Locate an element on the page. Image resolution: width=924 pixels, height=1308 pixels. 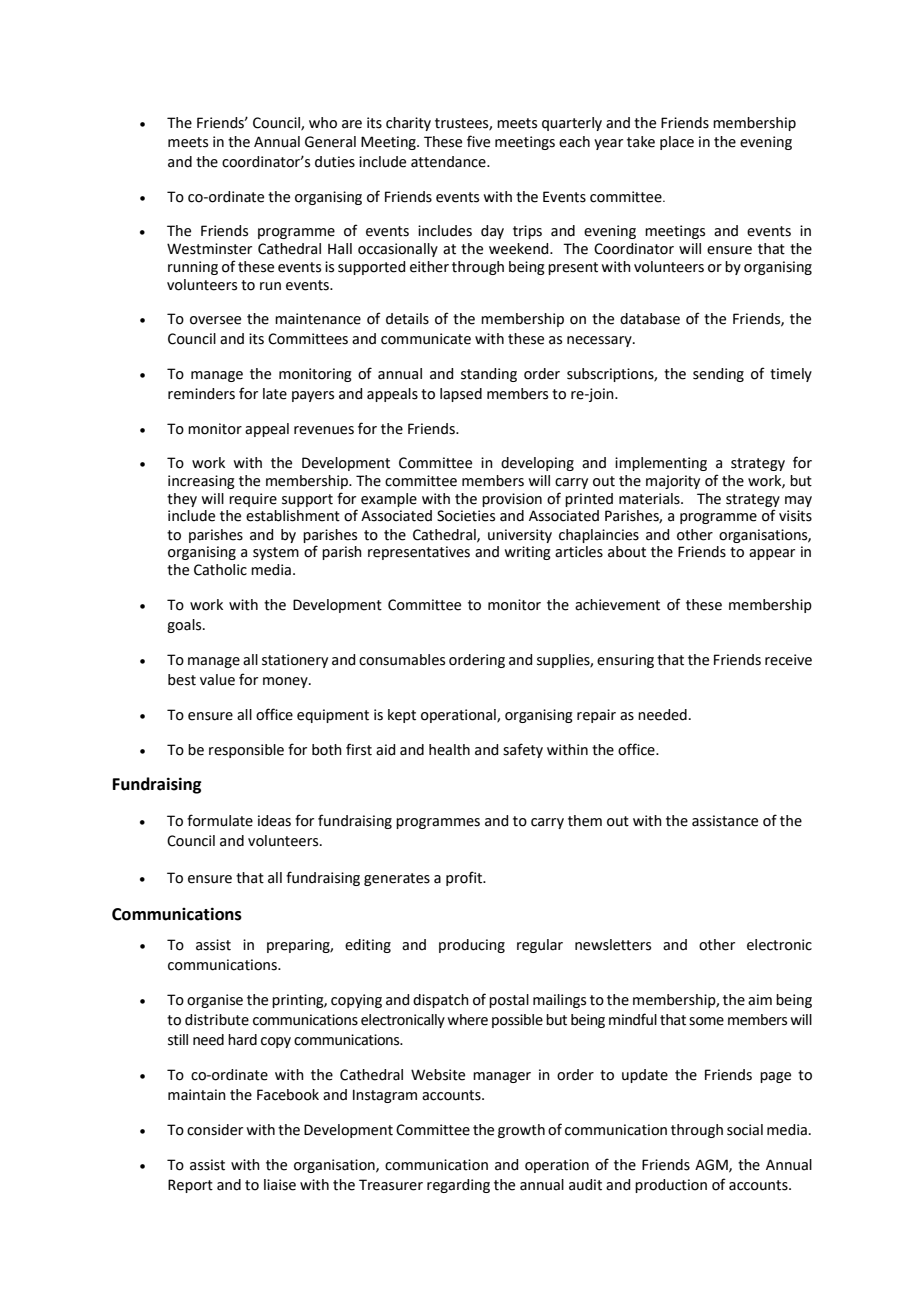
social is located at coordinates (745, 1130).
